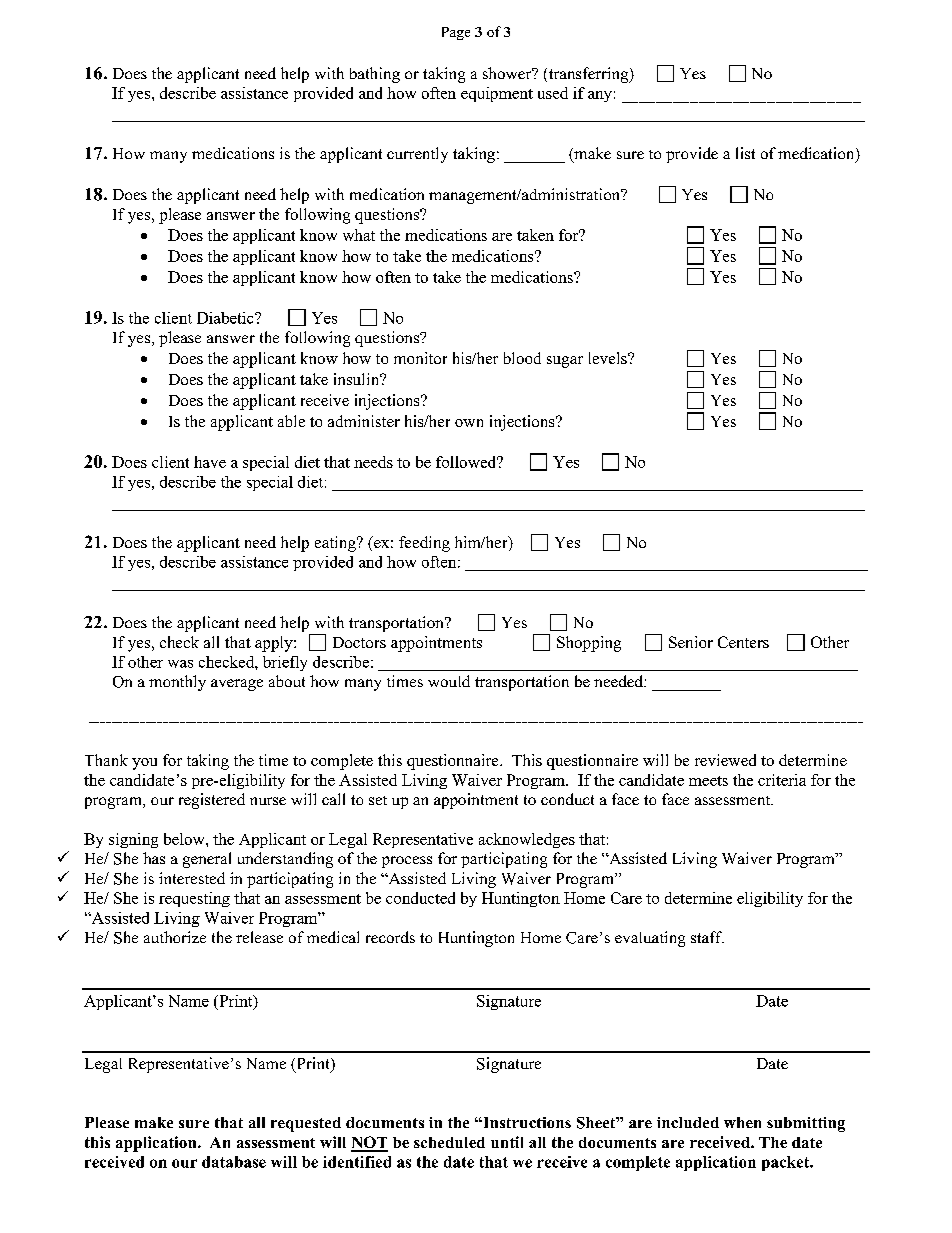  What do you see at coordinates (378, 800) in the page?
I see `set` at bounding box center [378, 800].
